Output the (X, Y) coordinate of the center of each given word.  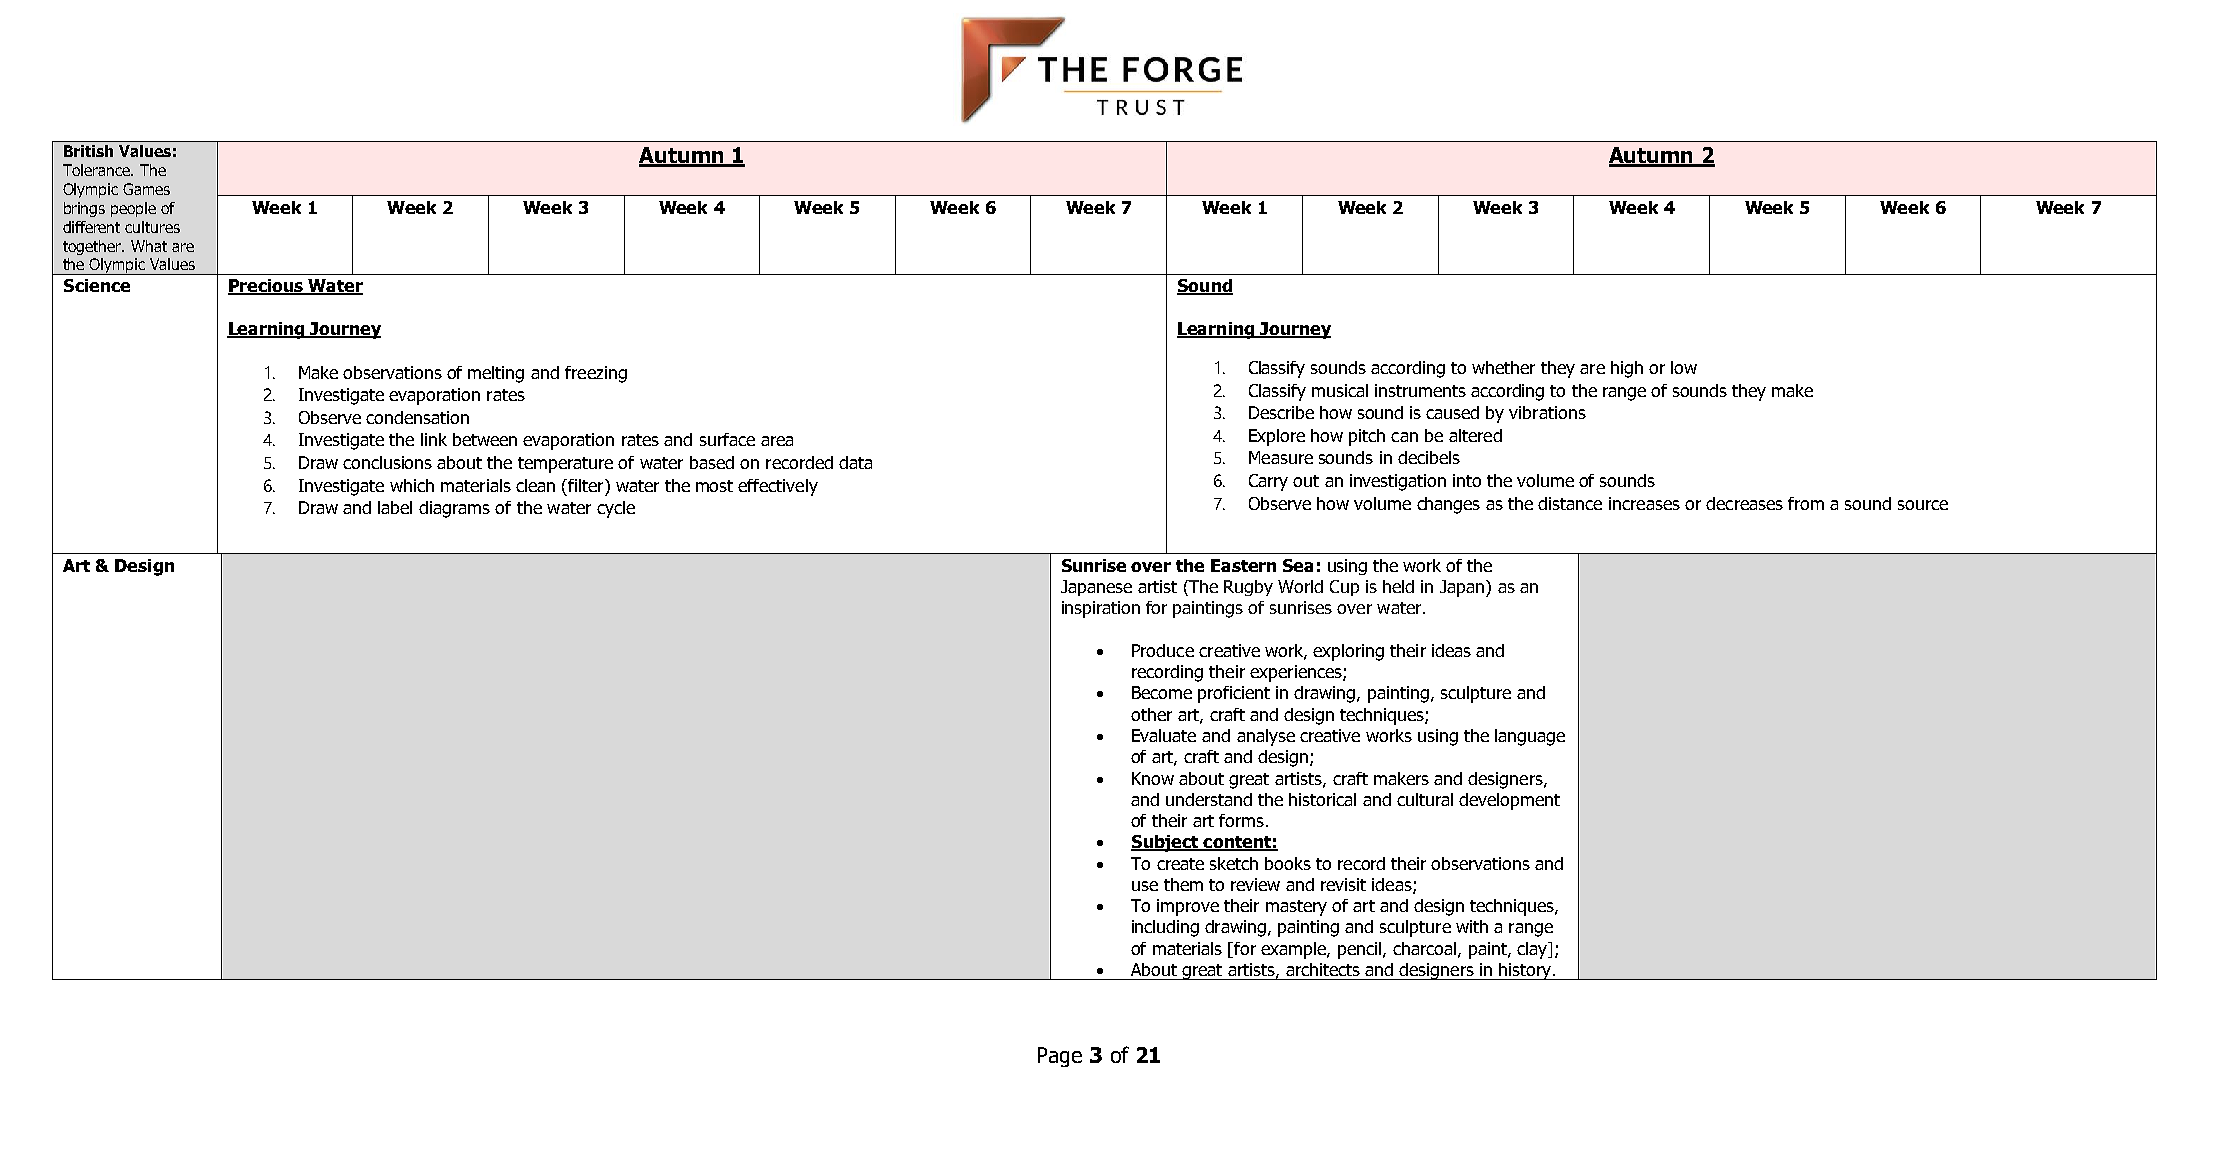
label (395, 507)
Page (1060, 1057)
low (1684, 367)
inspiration (1101, 609)
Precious (266, 287)
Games (146, 189)
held (1398, 586)
